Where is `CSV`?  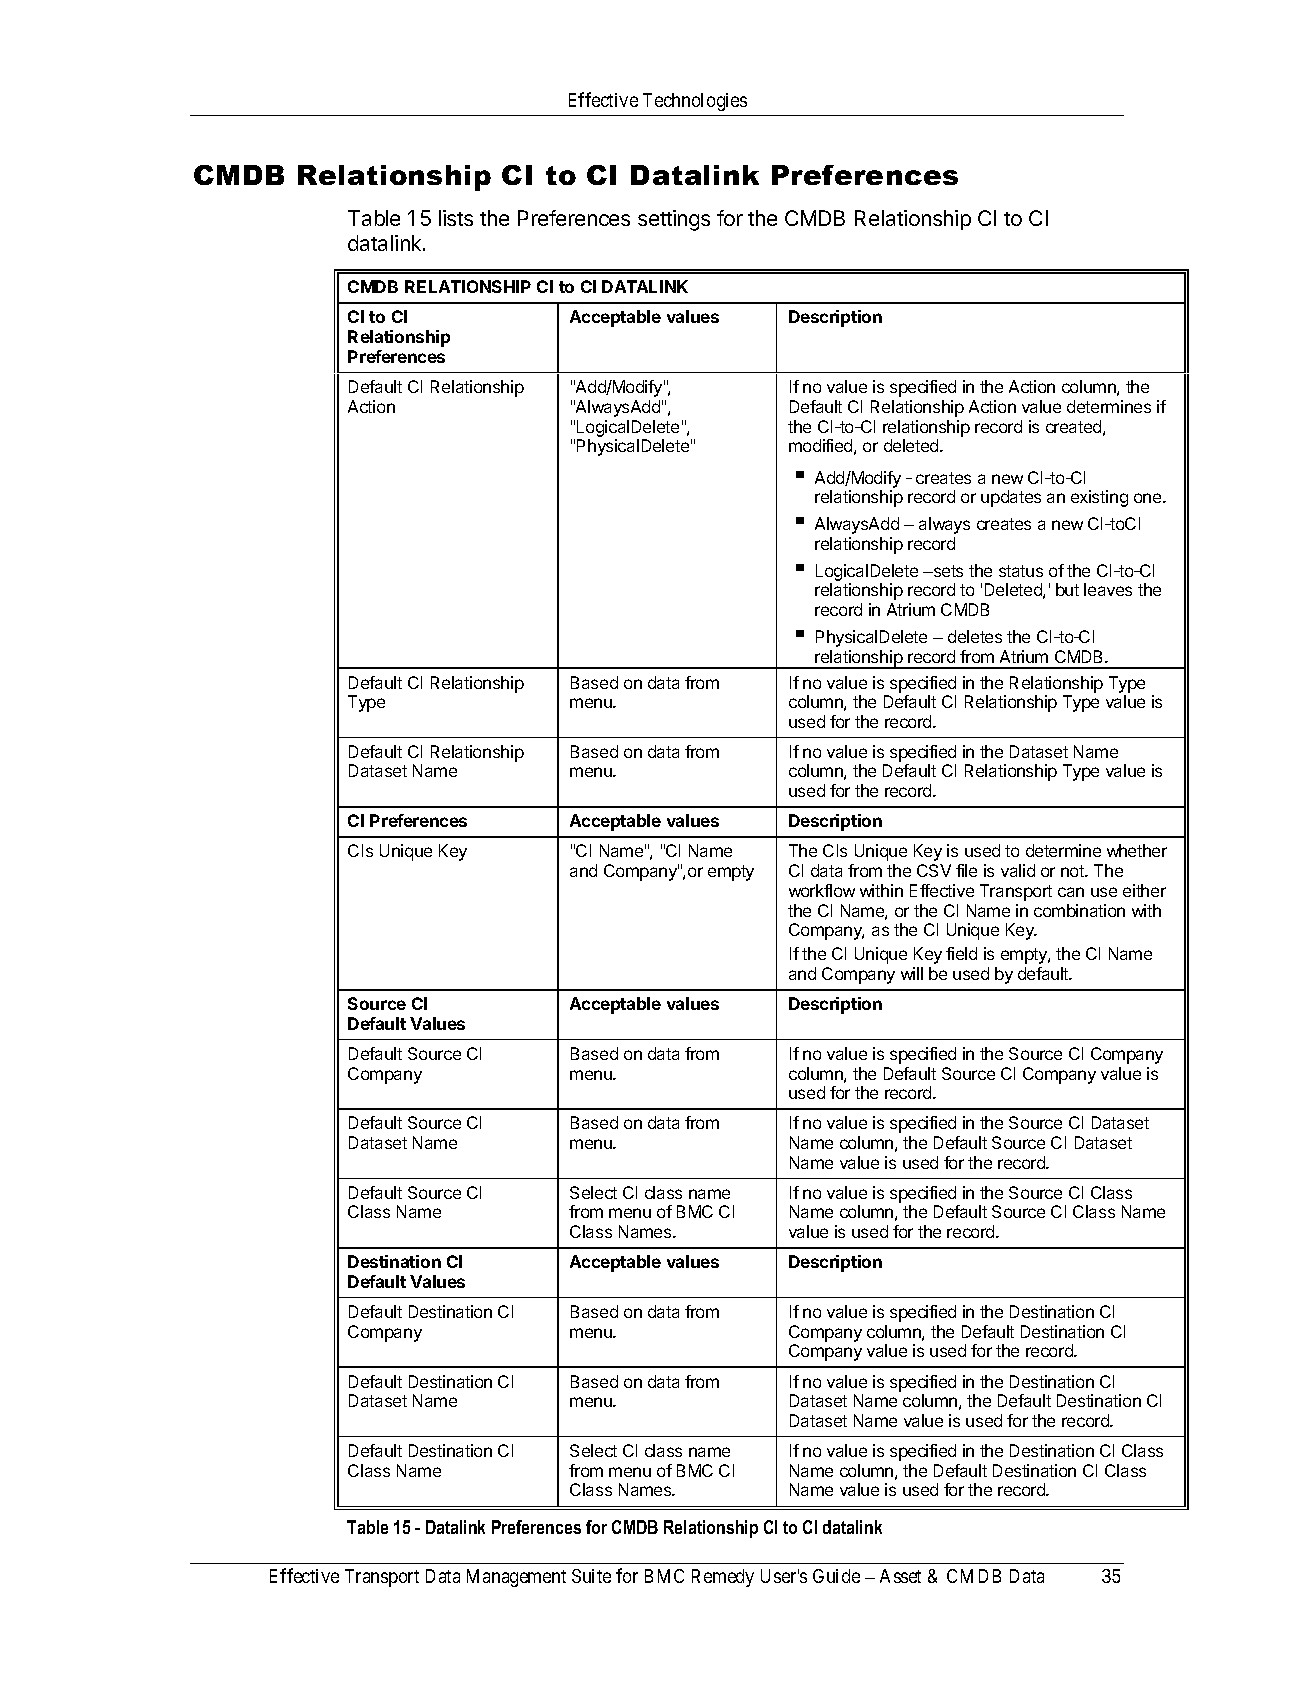
CSV is located at coordinates (934, 870).
